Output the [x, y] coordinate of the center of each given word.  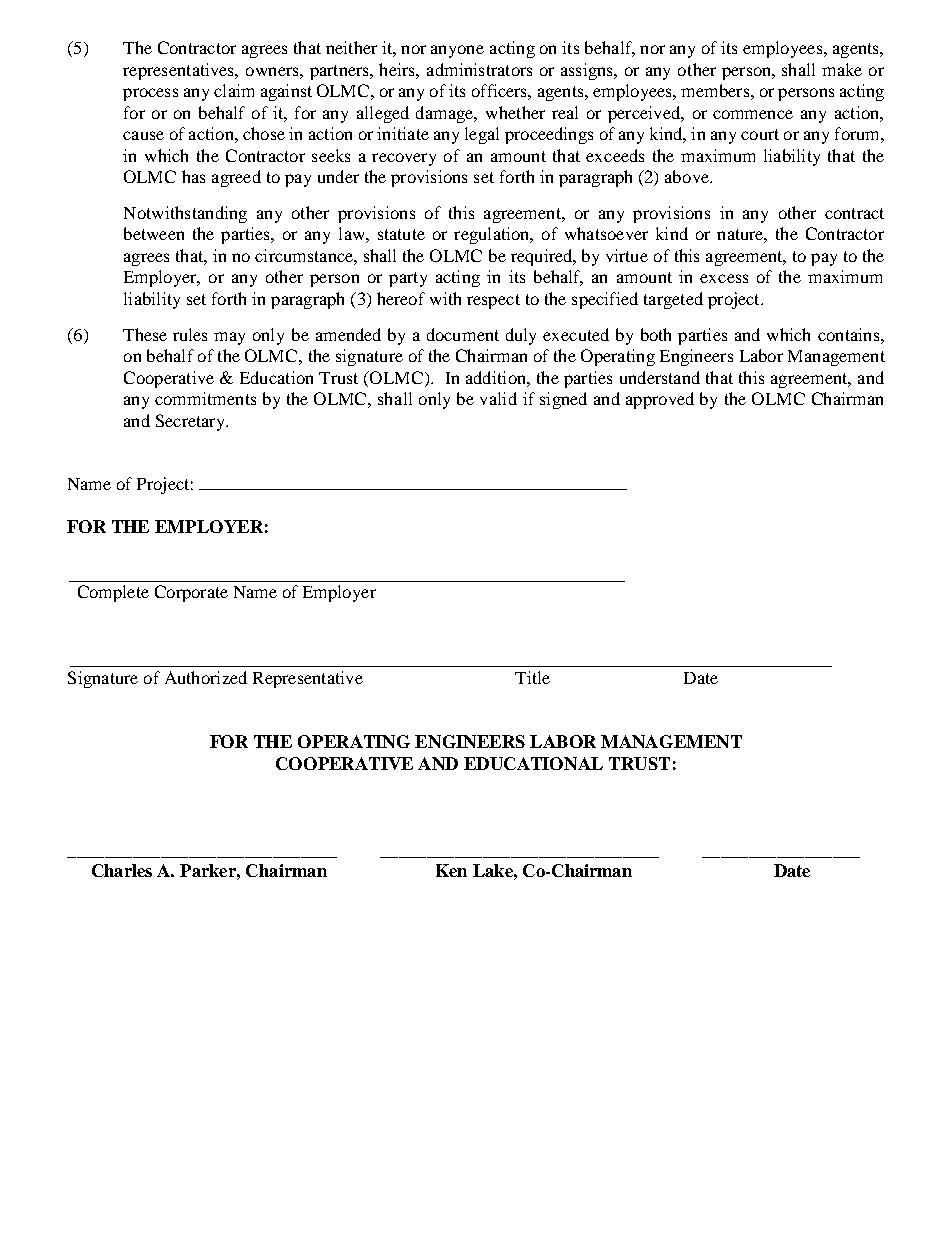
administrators [479, 69]
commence [753, 114]
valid [498, 398]
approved [660, 400]
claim [234, 90]
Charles [122, 870]
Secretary [191, 422]
